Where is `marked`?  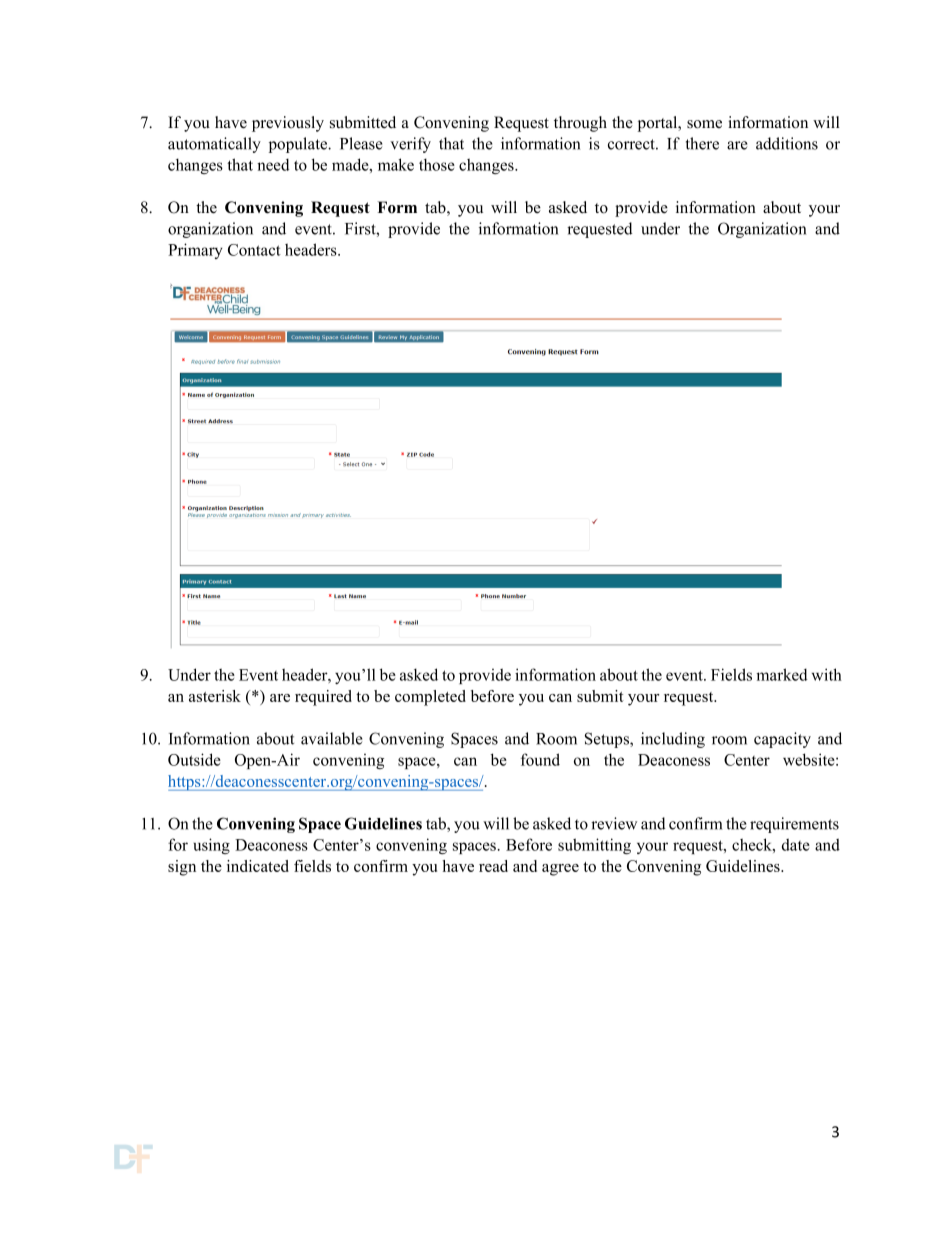 marked is located at coordinates (781, 674).
